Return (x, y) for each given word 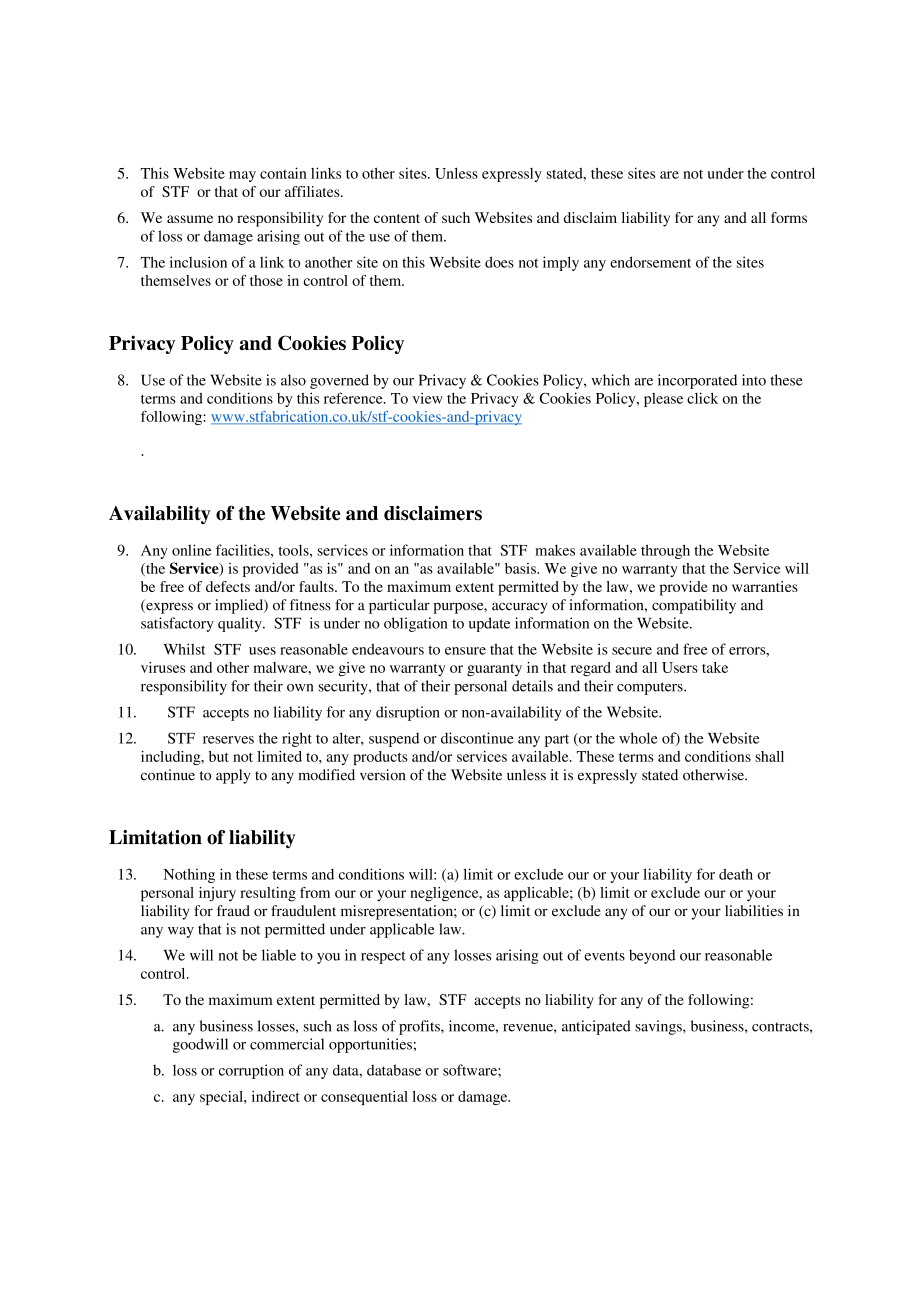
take (715, 667)
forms (789, 217)
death (736, 874)
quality (241, 624)
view (428, 398)
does (499, 262)
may (242, 176)
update (489, 624)
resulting (268, 894)
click (702, 398)
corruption (251, 1071)
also (293, 380)
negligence (445, 894)
